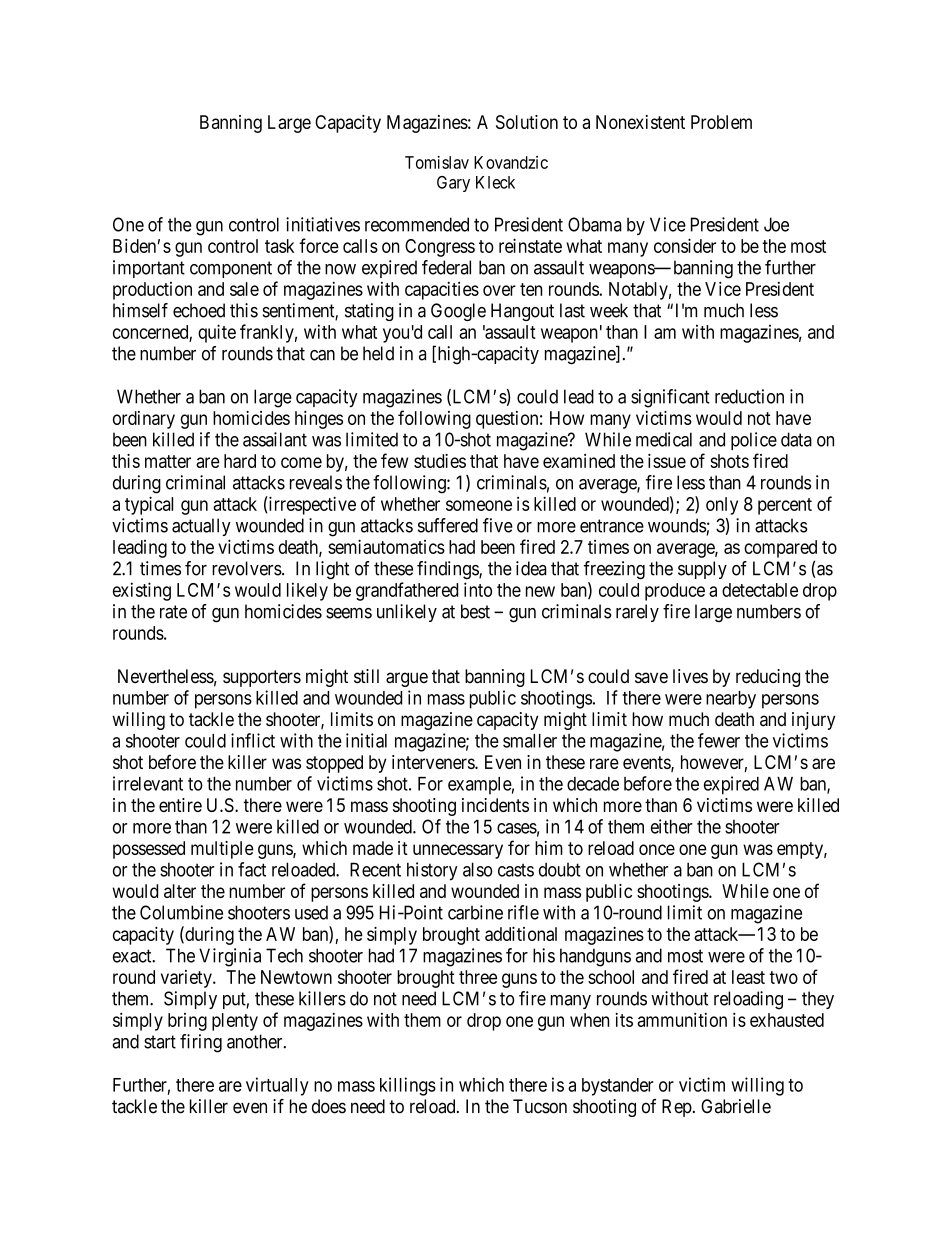 This page has width=952, height=1233. Describe the element at coordinates (201, 527) in the page. I see `actually` at that location.
